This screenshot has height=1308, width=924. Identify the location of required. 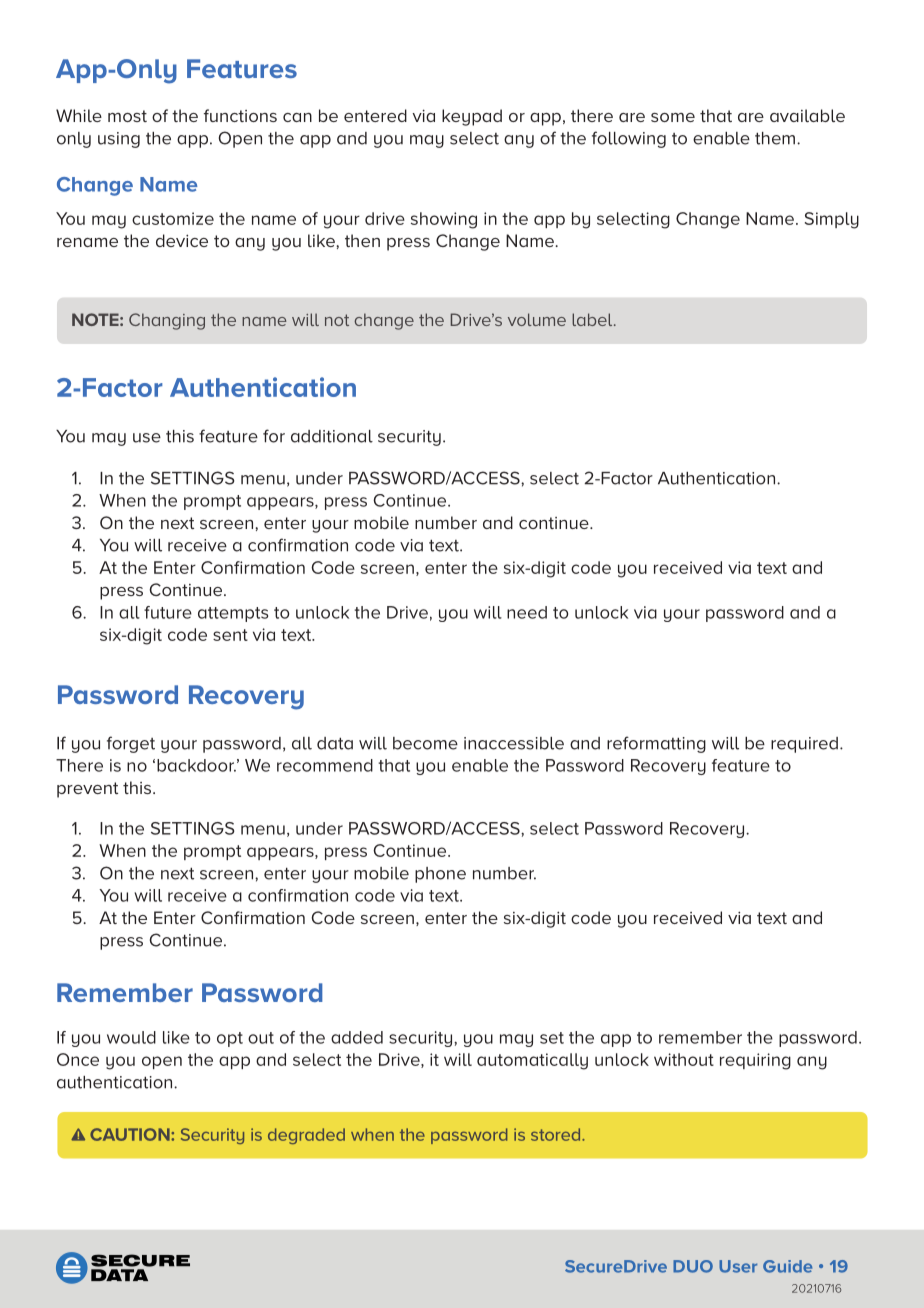
(804, 745).
